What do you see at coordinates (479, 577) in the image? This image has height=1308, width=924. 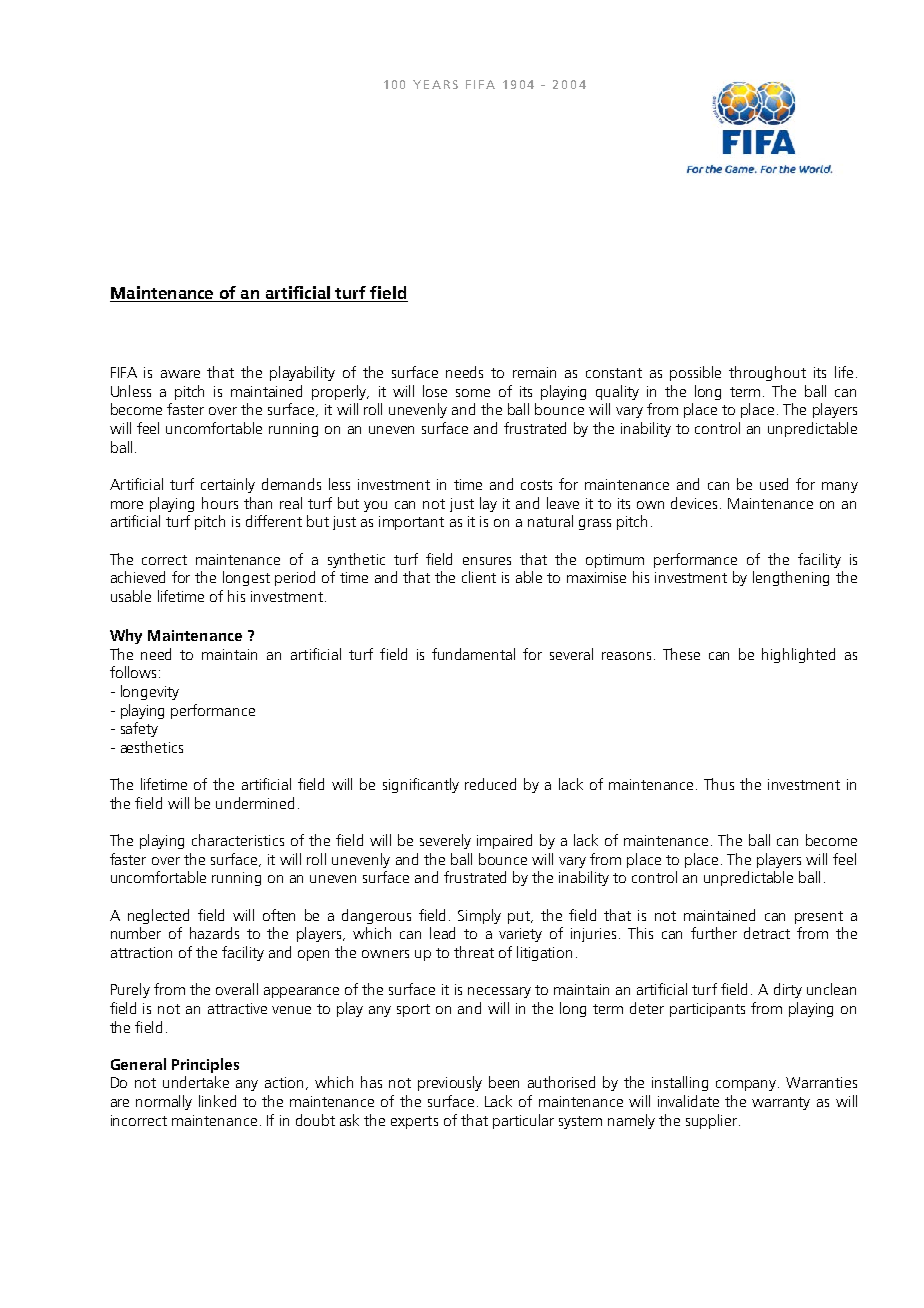 I see `client` at bounding box center [479, 577].
